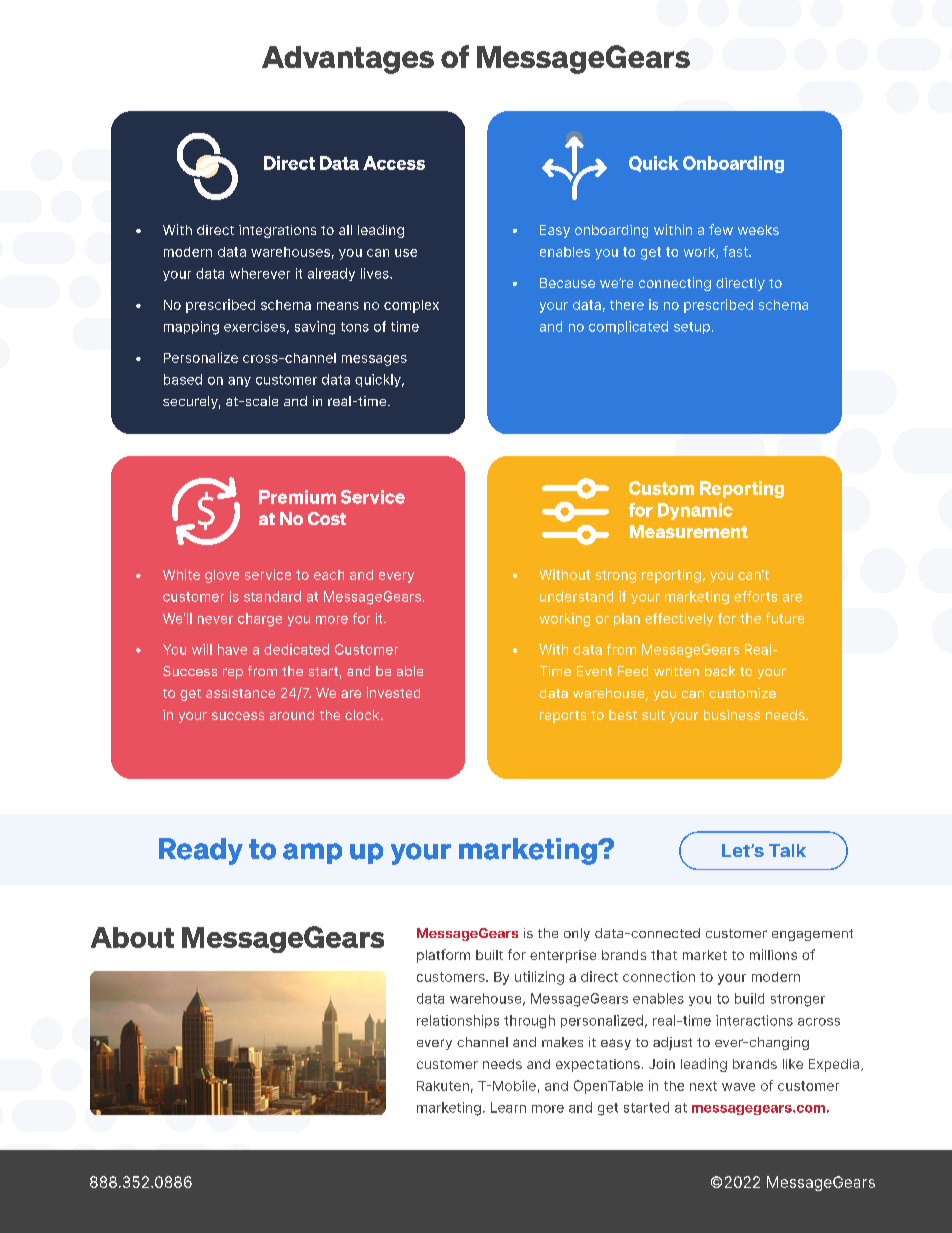  Describe the element at coordinates (132, 937) in the screenshot. I see `About` at that location.
